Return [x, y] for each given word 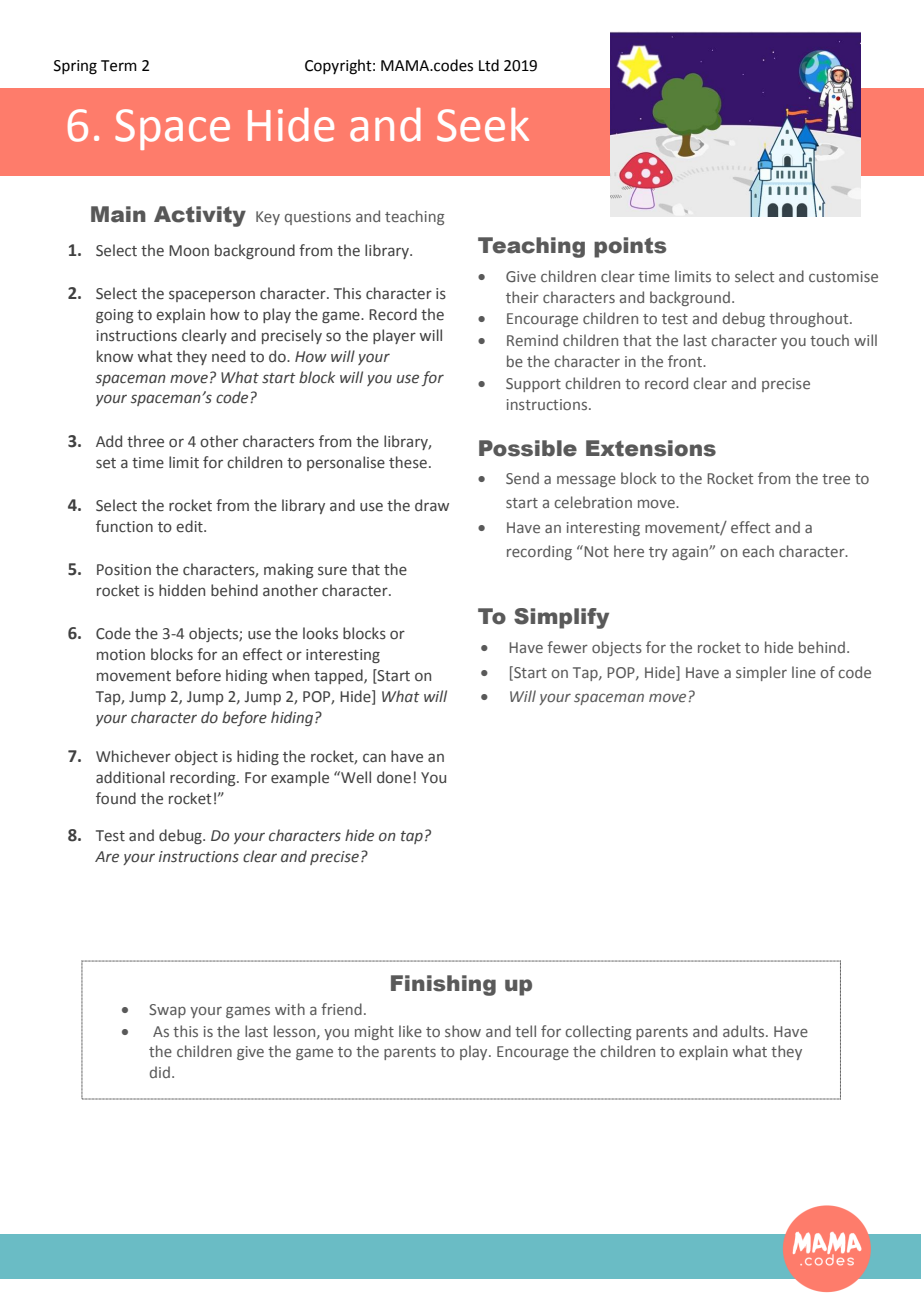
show [463, 1031]
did [160, 1072]
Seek [483, 125]
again [691, 553]
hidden [182, 590]
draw [432, 505]
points [630, 247]
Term [119, 66]
